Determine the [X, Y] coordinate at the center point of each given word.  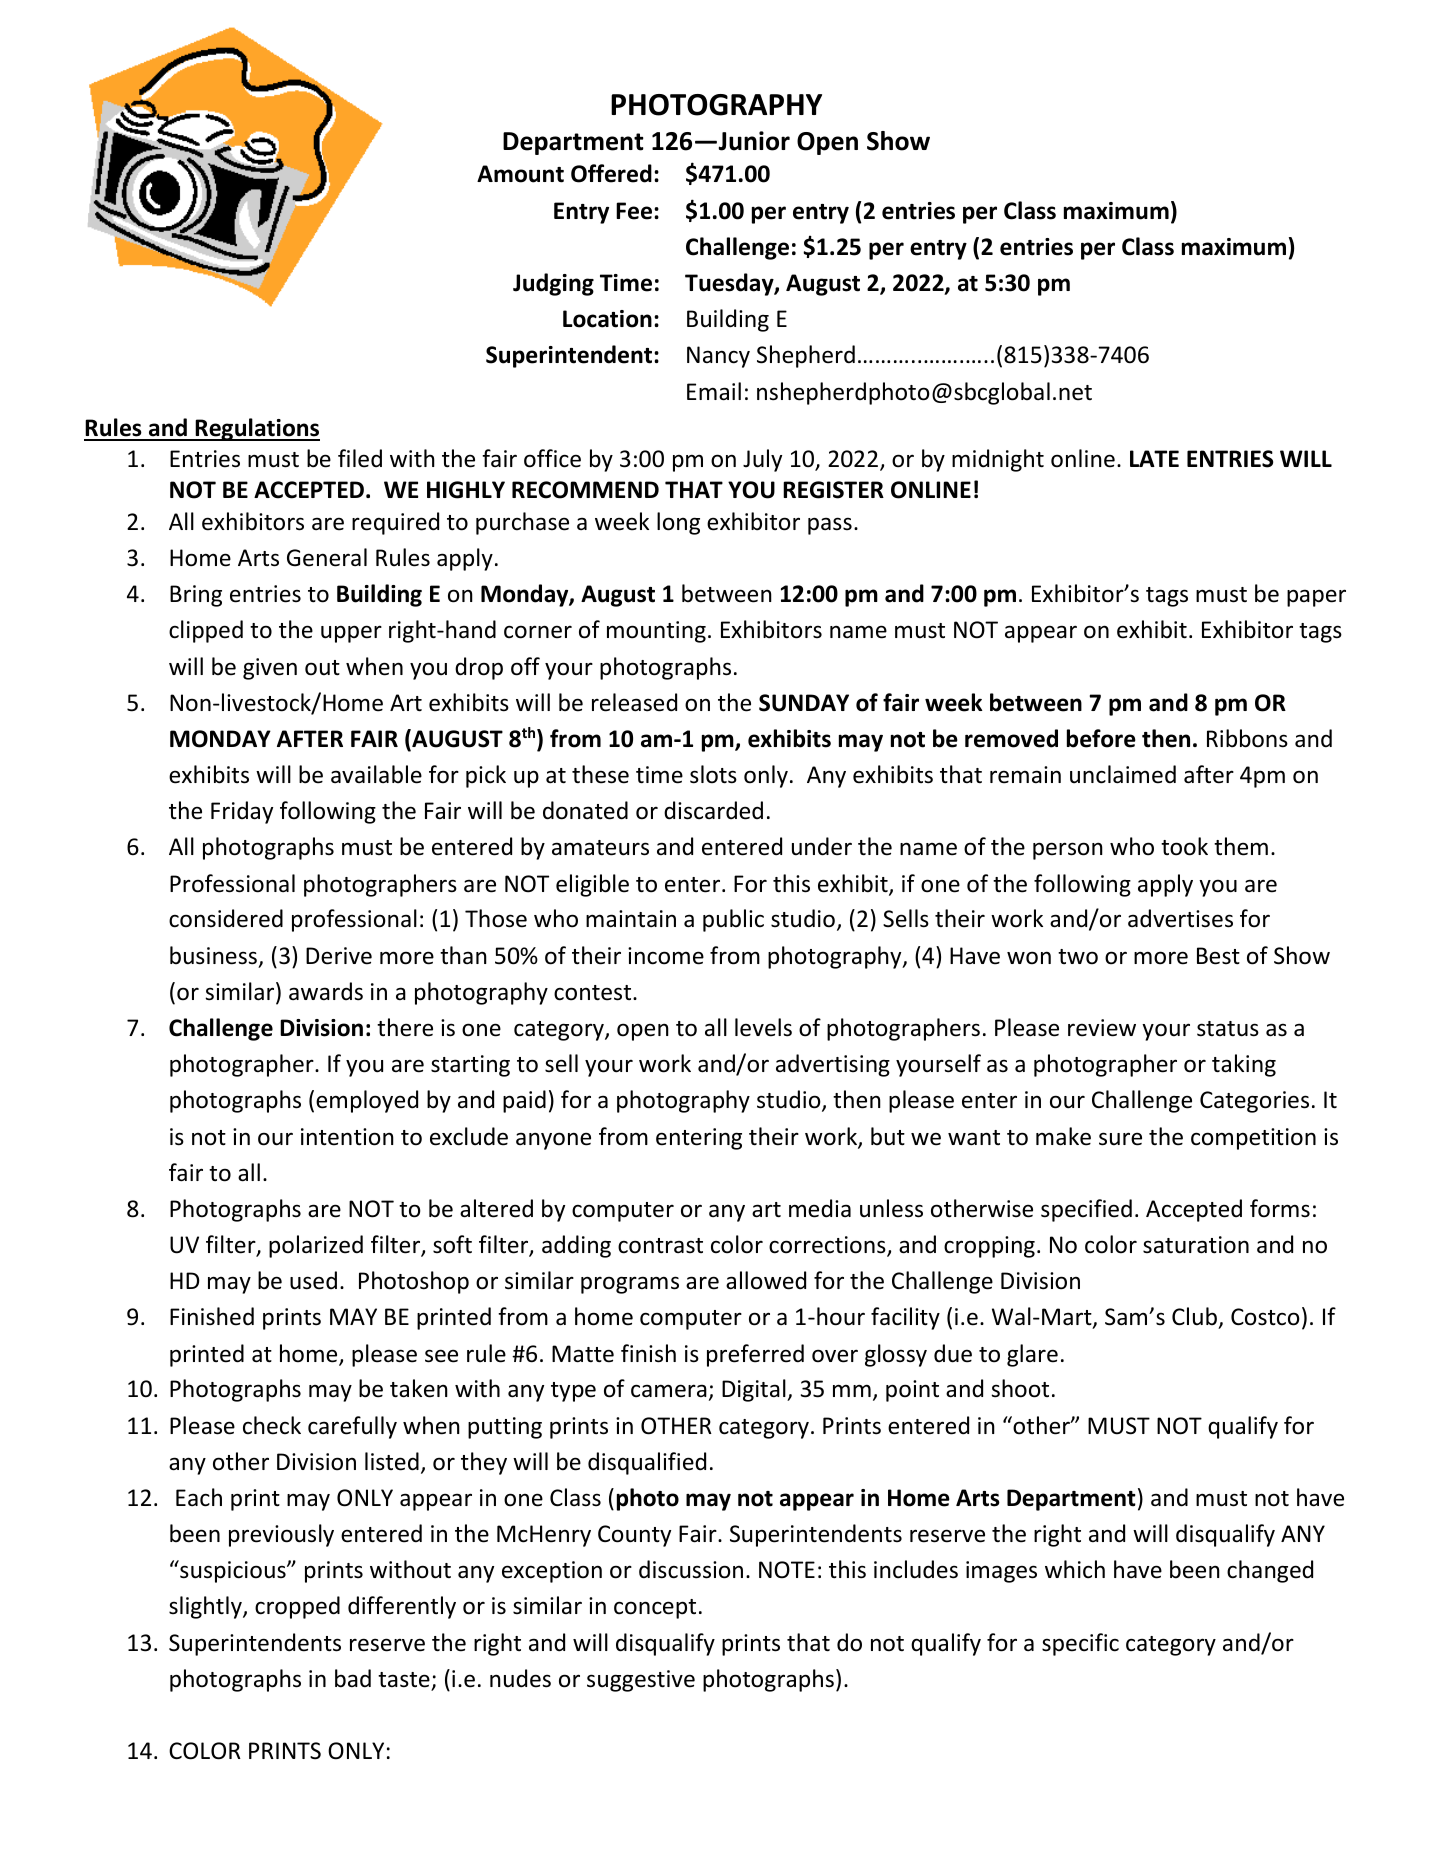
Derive [339, 956]
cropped [297, 1607]
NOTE [787, 1570]
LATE [1154, 458]
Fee [634, 211]
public [733, 920]
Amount [520, 174]
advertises [1180, 918]
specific [1080, 1644]
